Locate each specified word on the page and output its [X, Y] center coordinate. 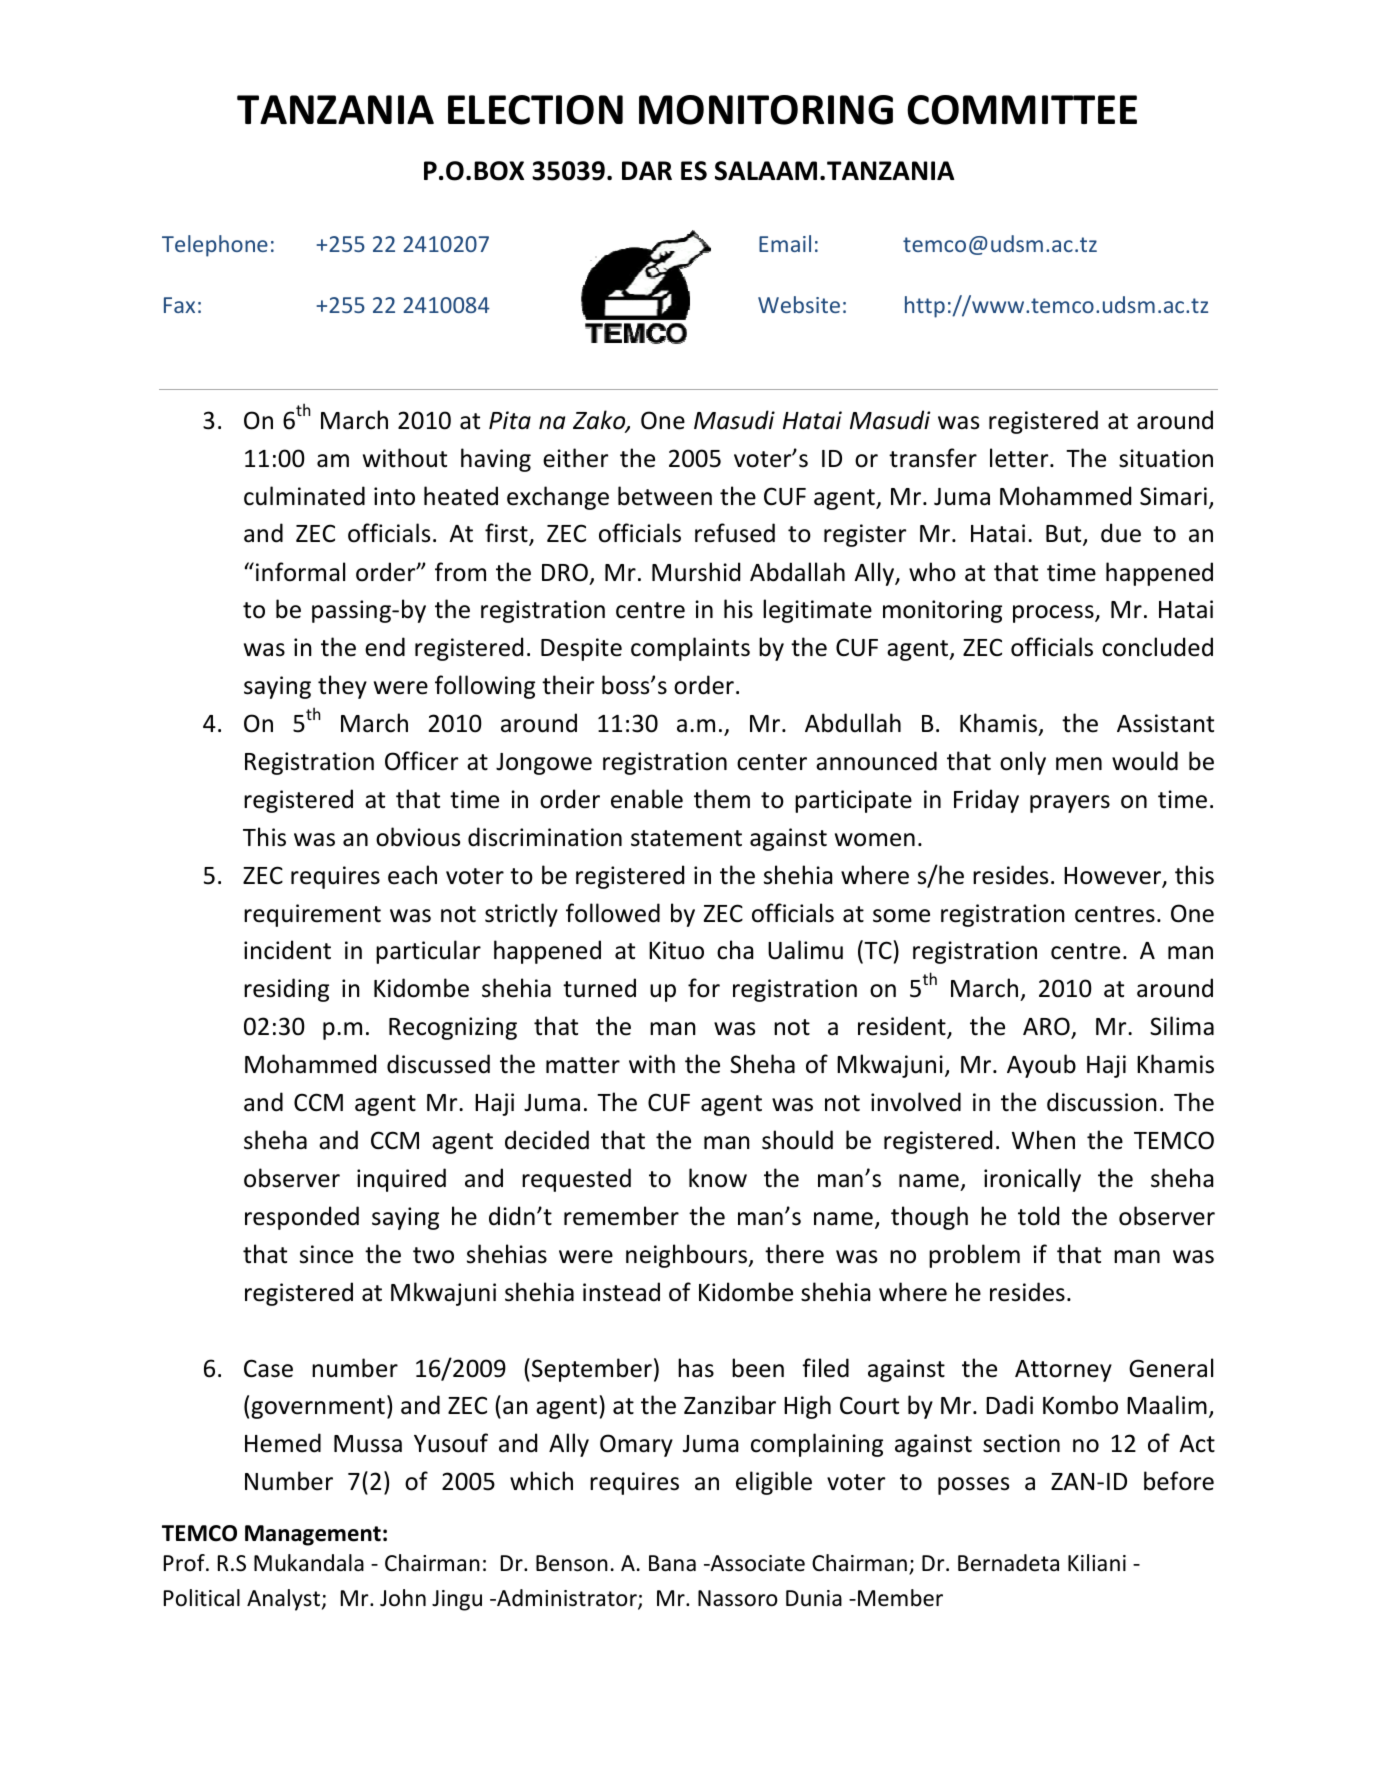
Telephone [215, 246]
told [1038, 1216]
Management [313, 1535]
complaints [690, 649]
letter [1020, 458]
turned [599, 988]
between [665, 496]
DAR [647, 170]
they [342, 687]
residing [286, 990]
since [326, 1254]
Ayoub [1041, 1066]
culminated [304, 496]
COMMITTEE [1022, 110]
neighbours [688, 1256]
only [1023, 763]
